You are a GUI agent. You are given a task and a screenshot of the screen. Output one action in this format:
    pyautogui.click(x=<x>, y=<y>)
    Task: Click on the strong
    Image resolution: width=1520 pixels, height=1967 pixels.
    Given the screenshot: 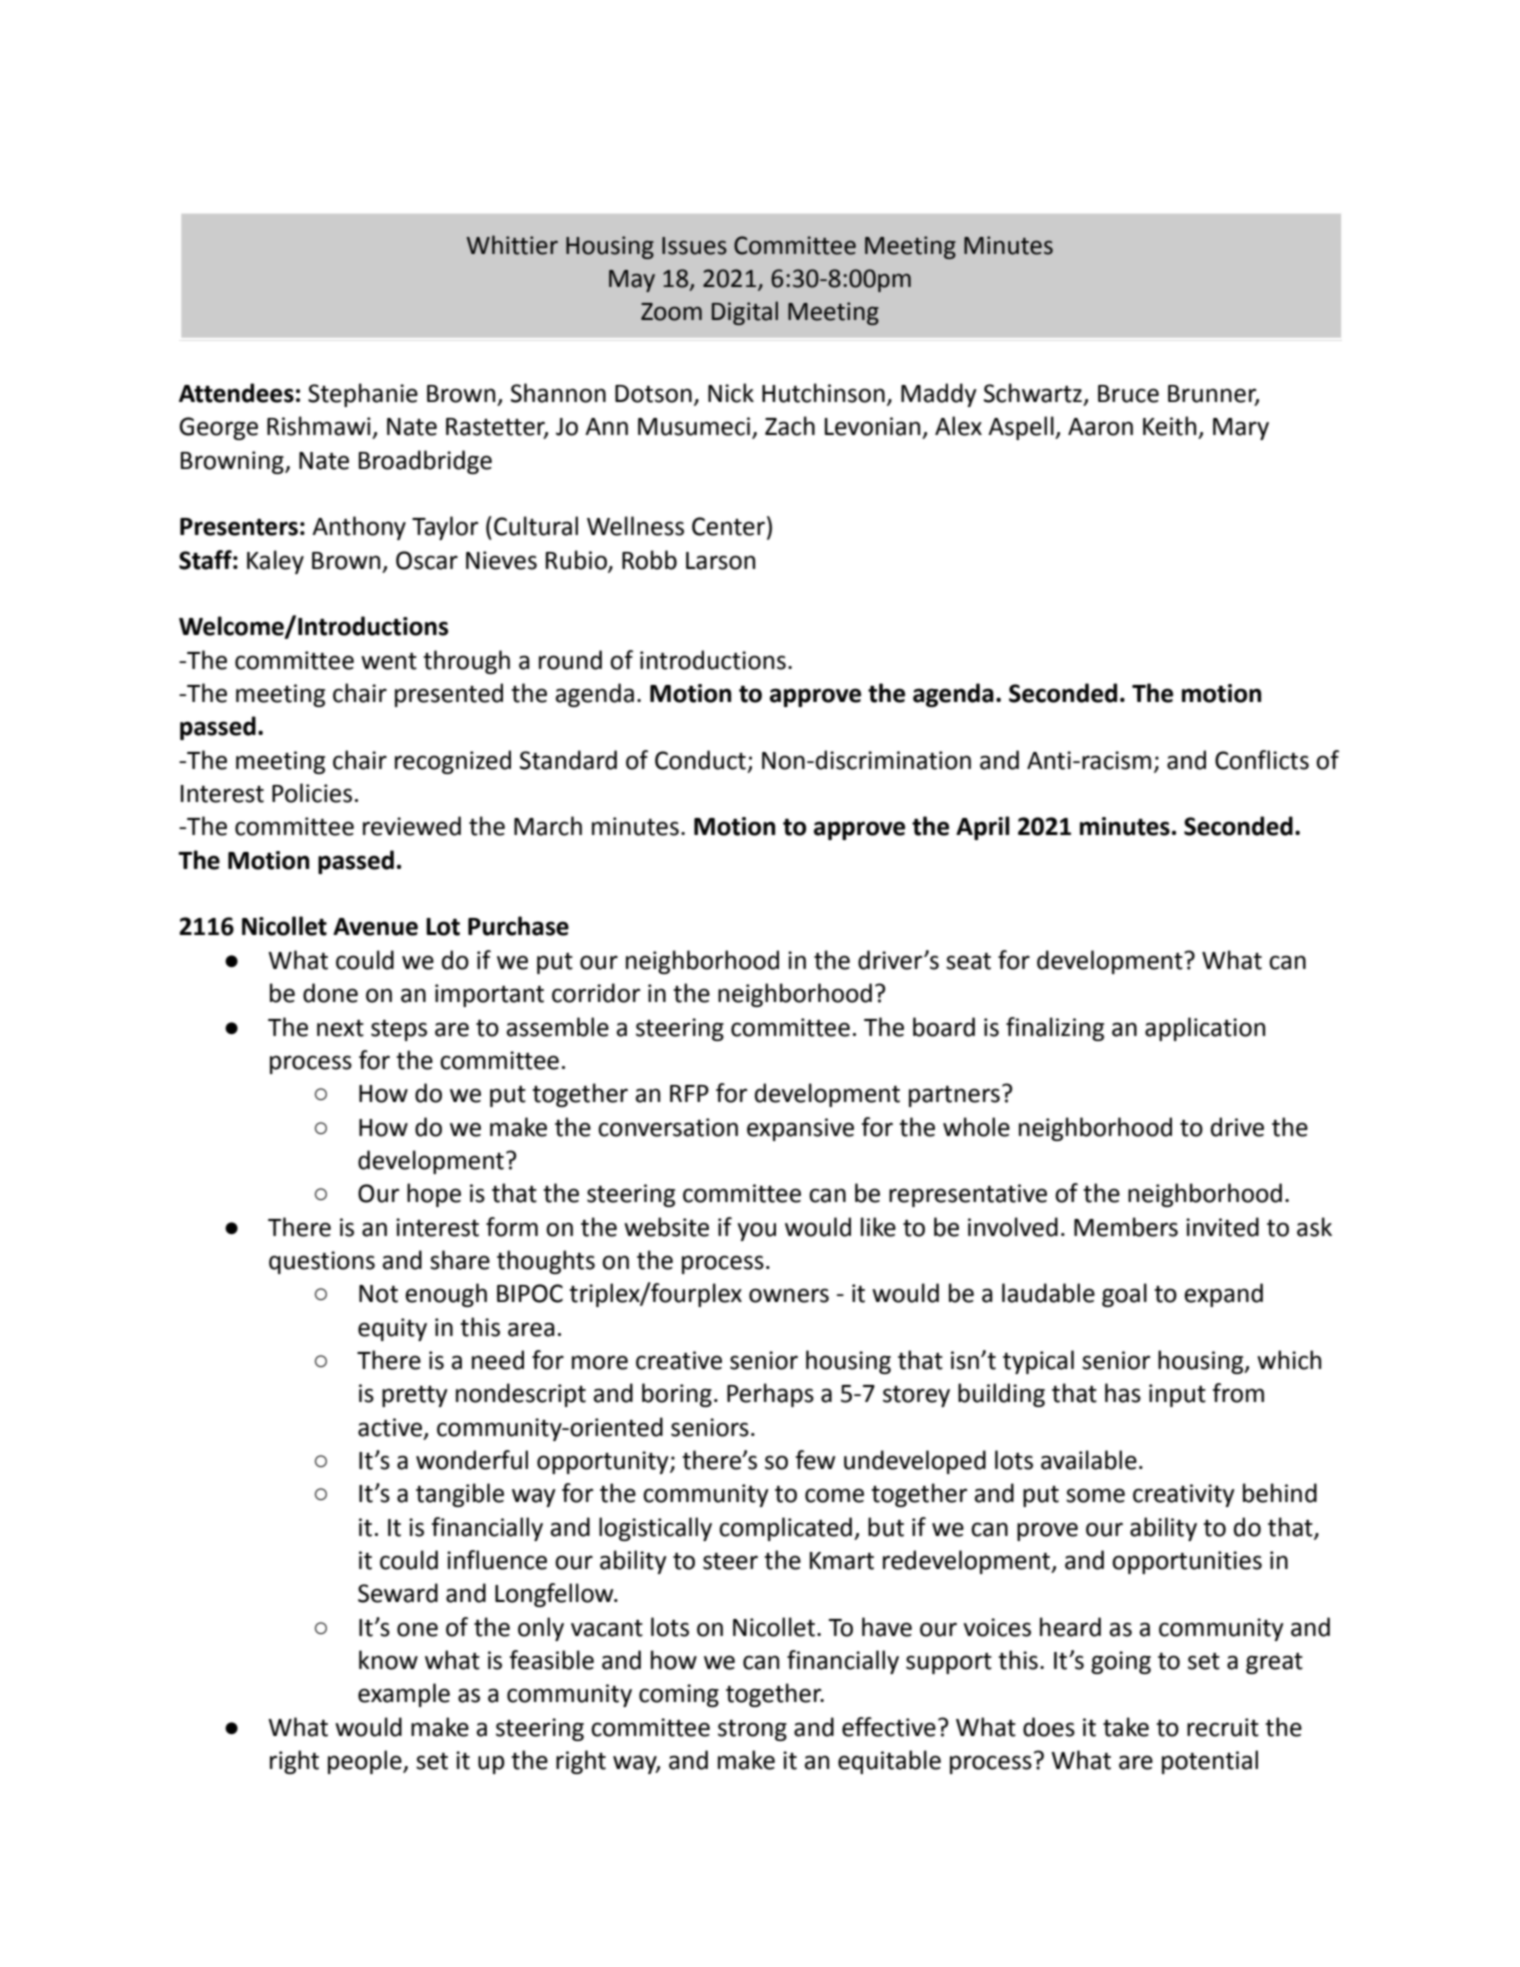 What is the action you would take?
    pyautogui.click(x=752, y=1730)
